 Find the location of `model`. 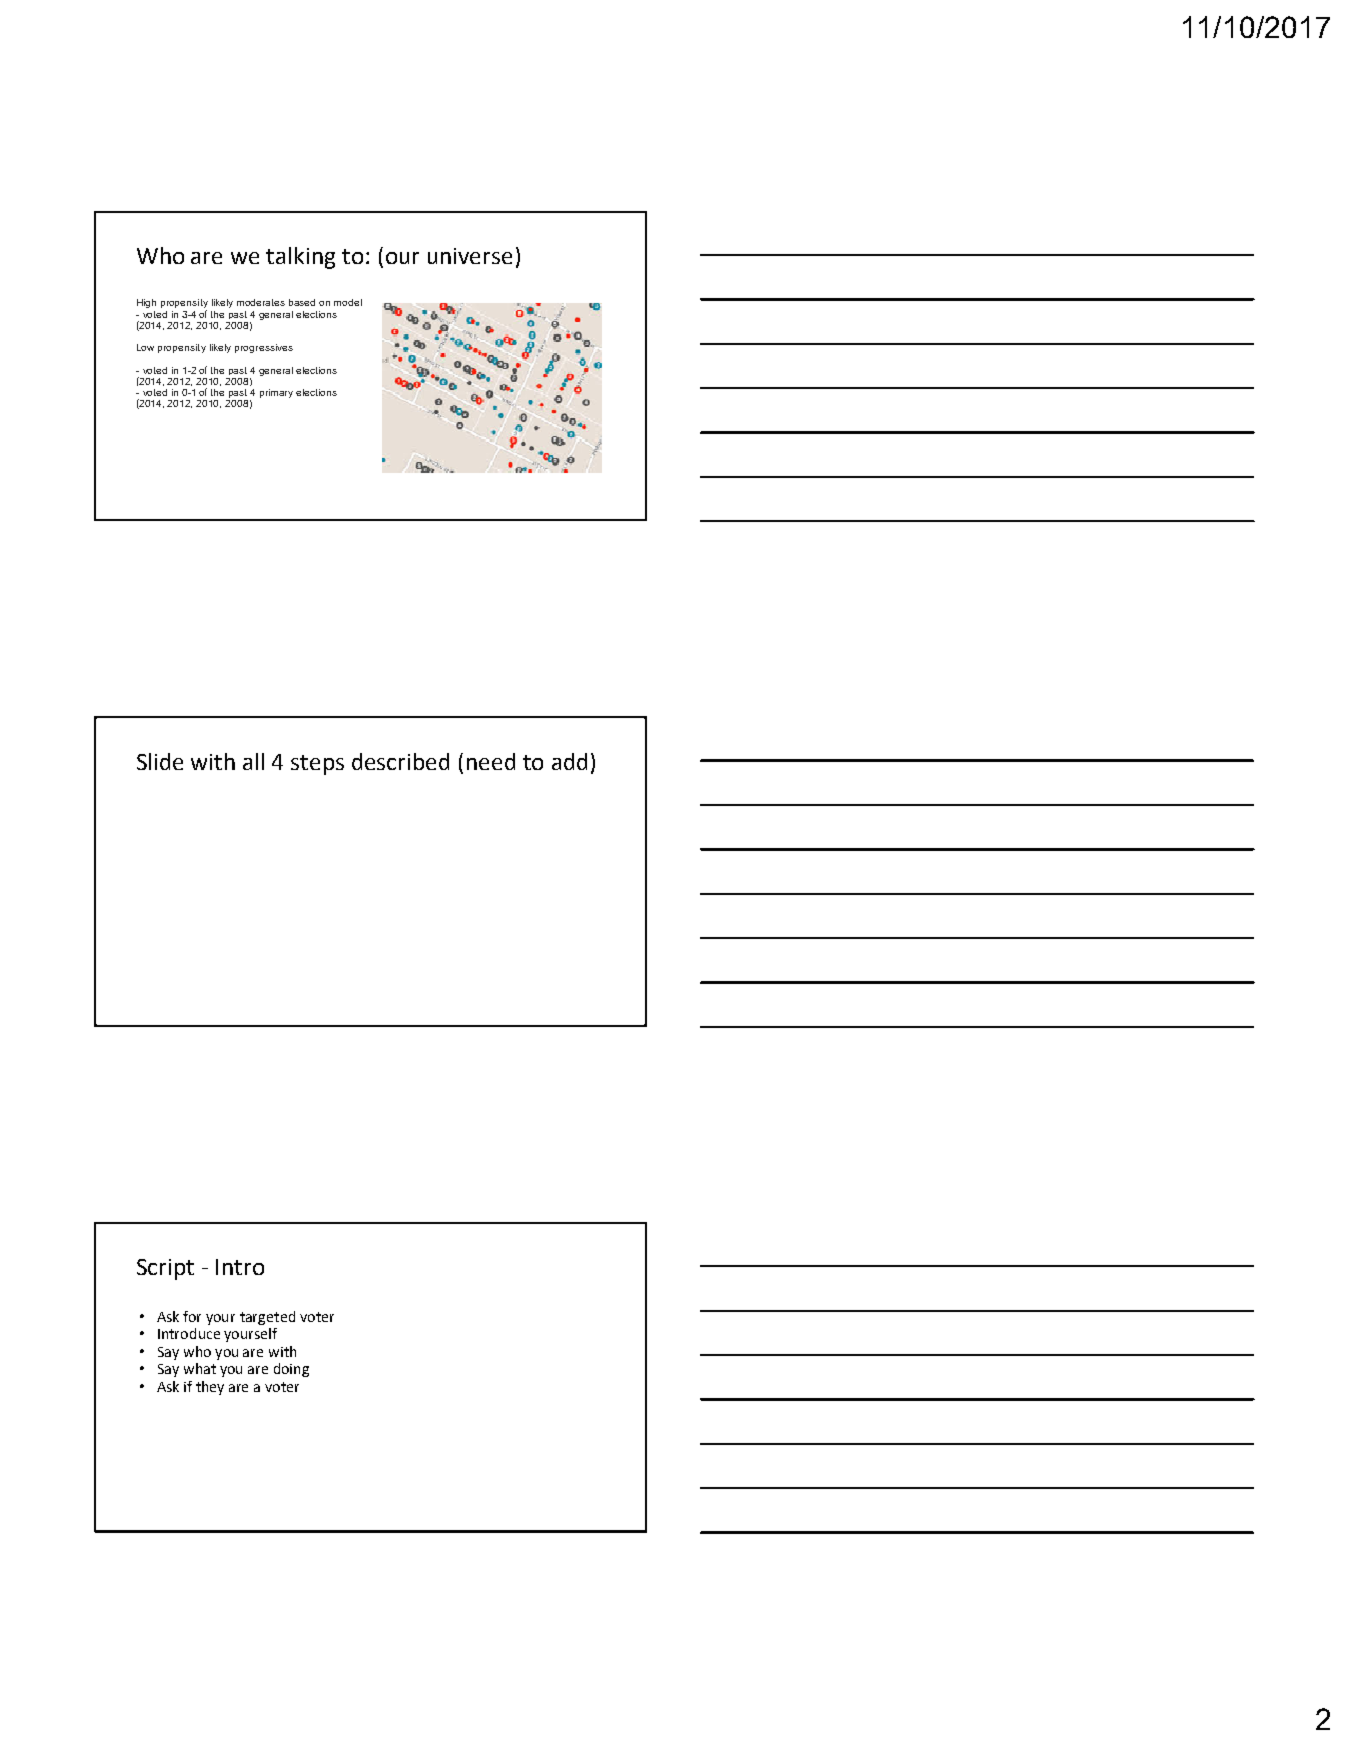

model is located at coordinates (348, 302).
